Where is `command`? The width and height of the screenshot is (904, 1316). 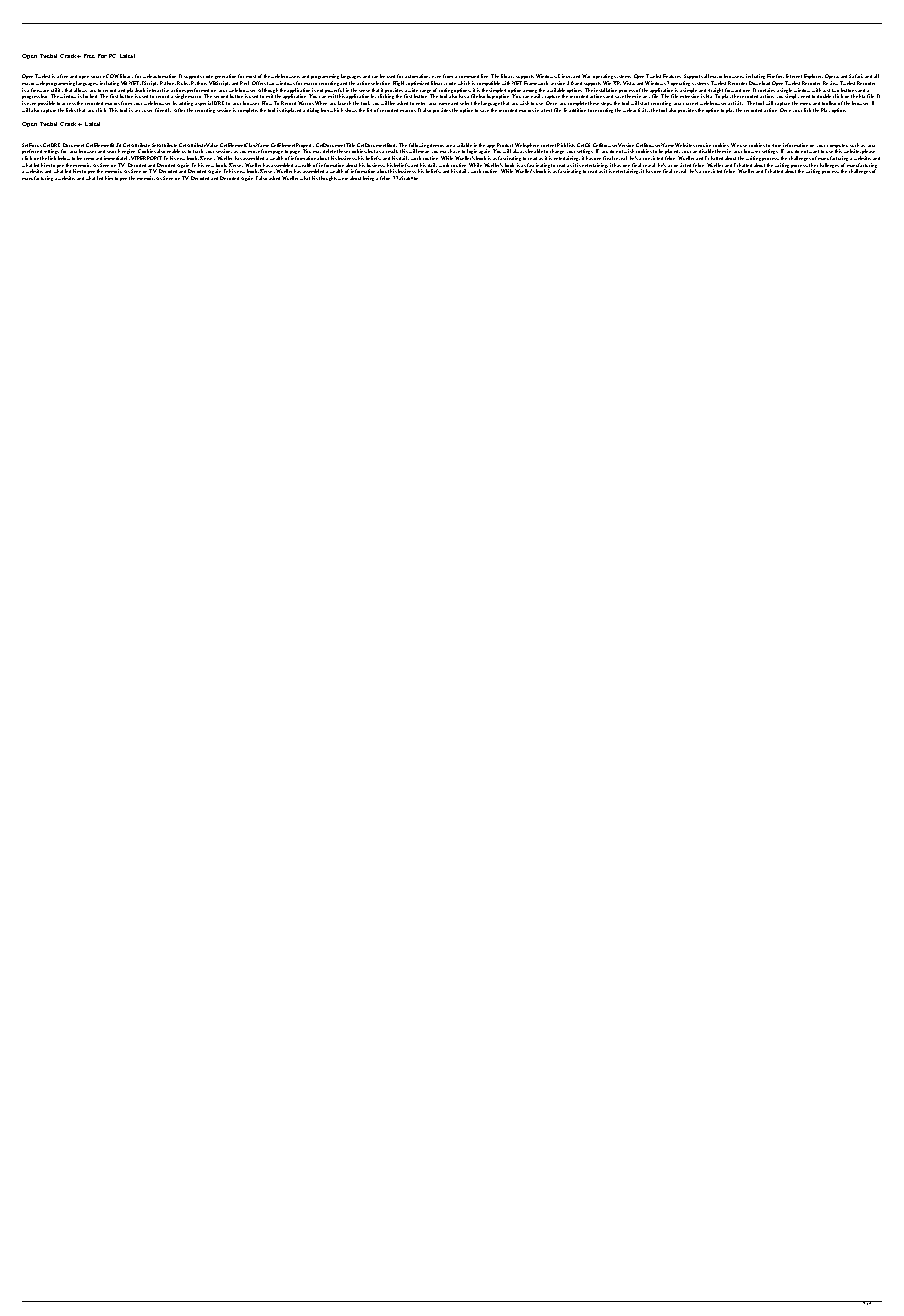
command is located at coordinates (469, 76).
